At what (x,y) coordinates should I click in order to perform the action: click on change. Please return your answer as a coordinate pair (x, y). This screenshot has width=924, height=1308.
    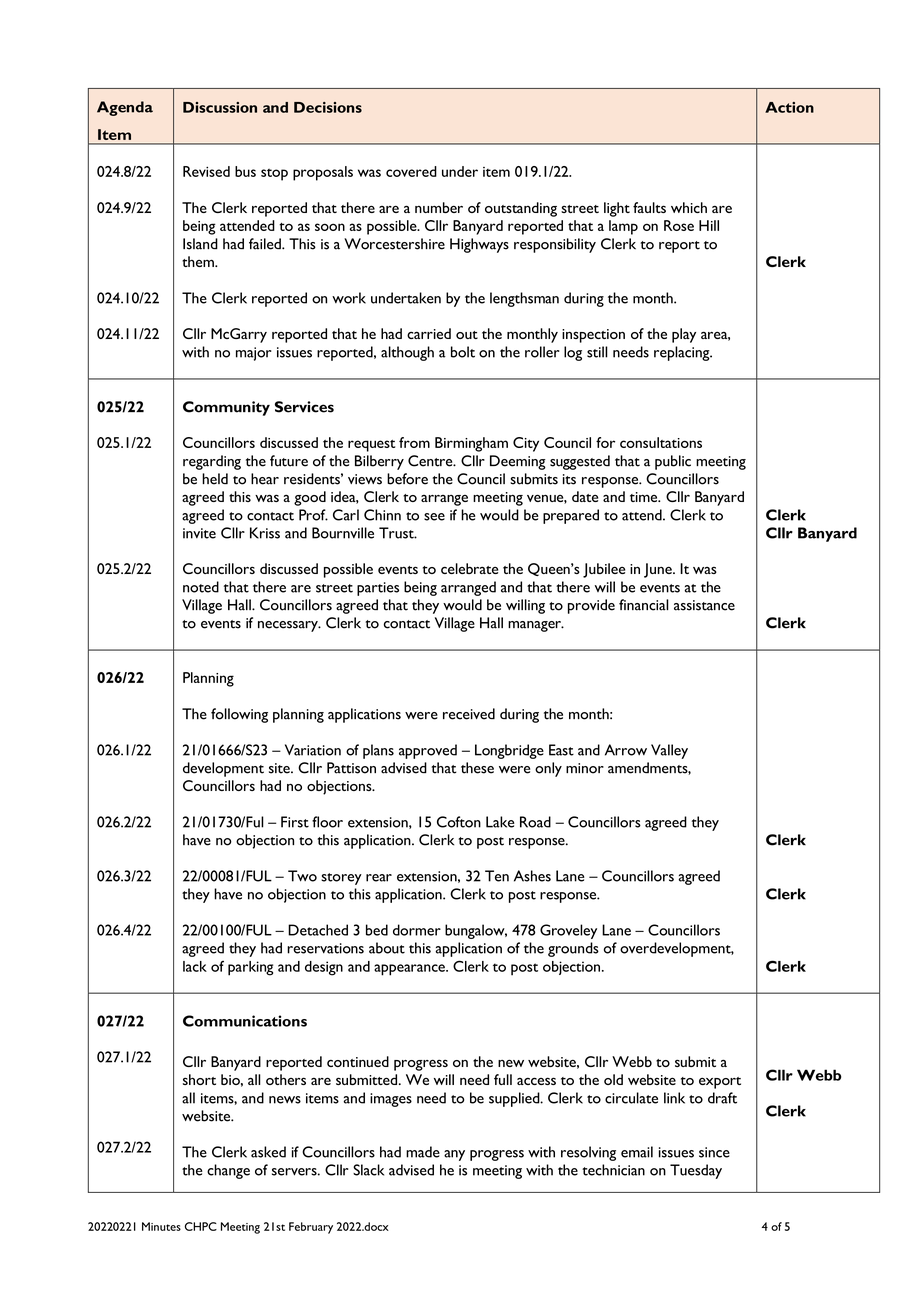
    Looking at the image, I should click on (228, 1171).
